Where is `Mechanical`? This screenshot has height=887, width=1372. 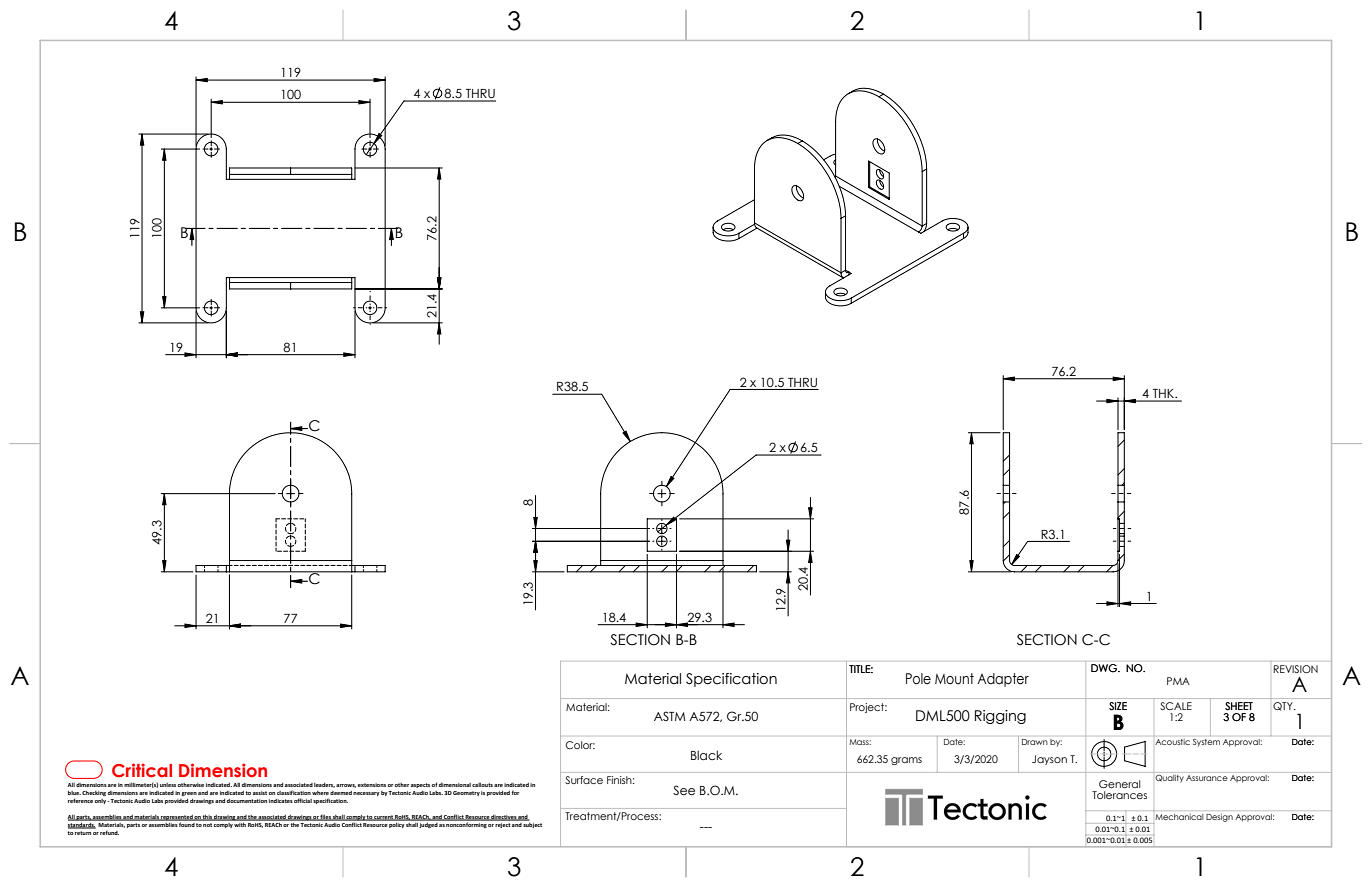
Mechanical is located at coordinates (1178, 815).
